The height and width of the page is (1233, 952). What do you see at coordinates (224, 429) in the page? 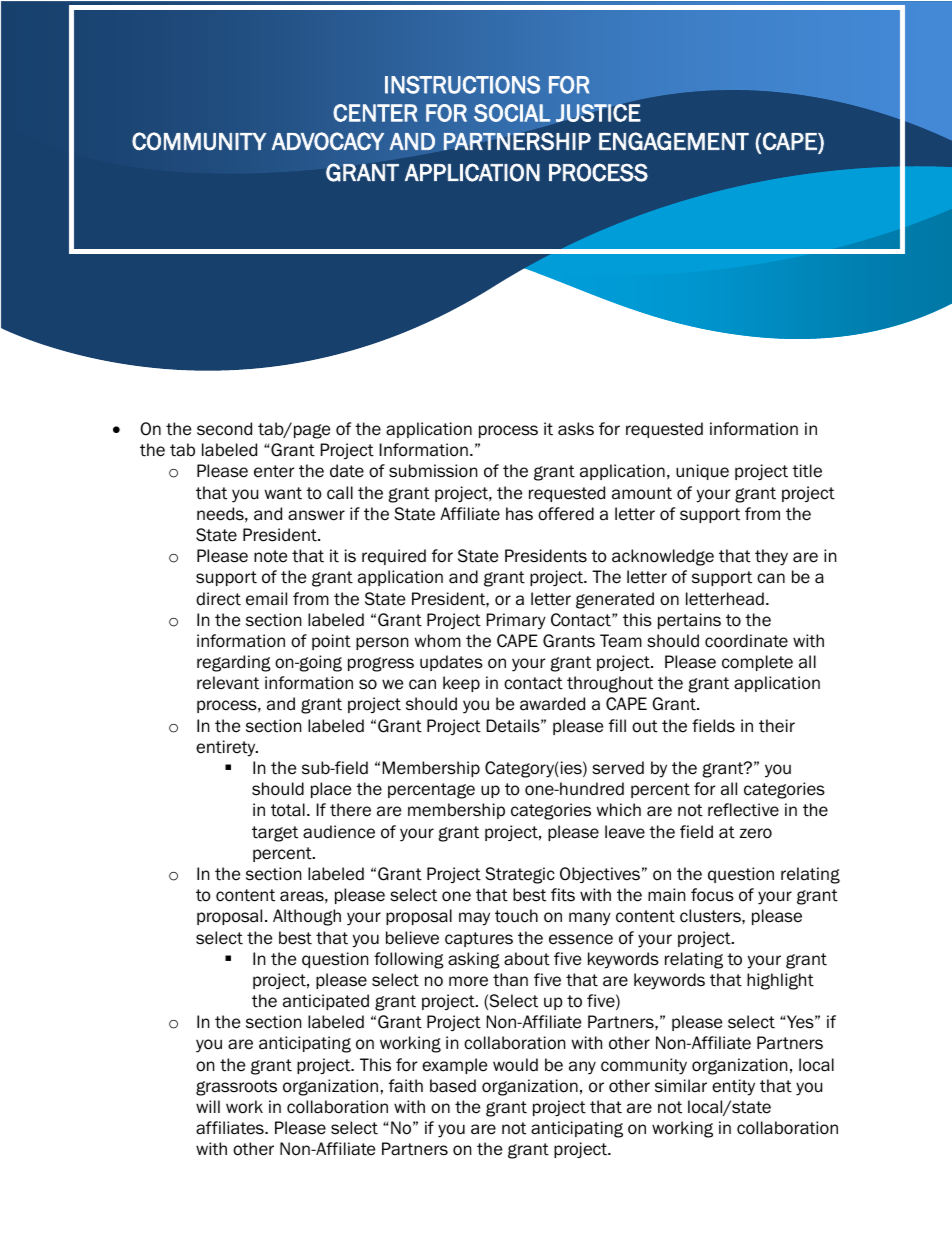
I see `second` at bounding box center [224, 429].
